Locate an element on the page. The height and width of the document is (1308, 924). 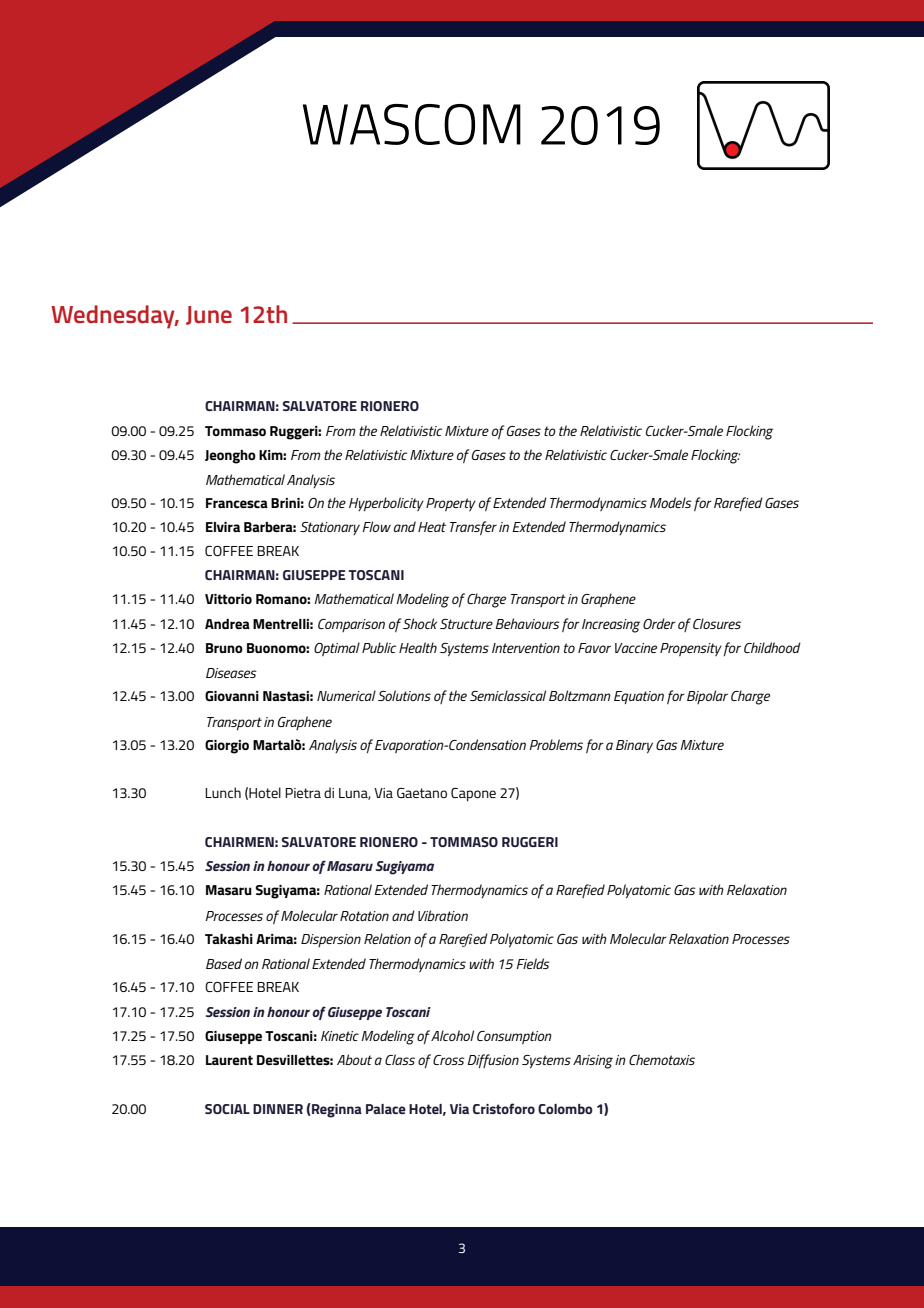
Models is located at coordinates (671, 502).
